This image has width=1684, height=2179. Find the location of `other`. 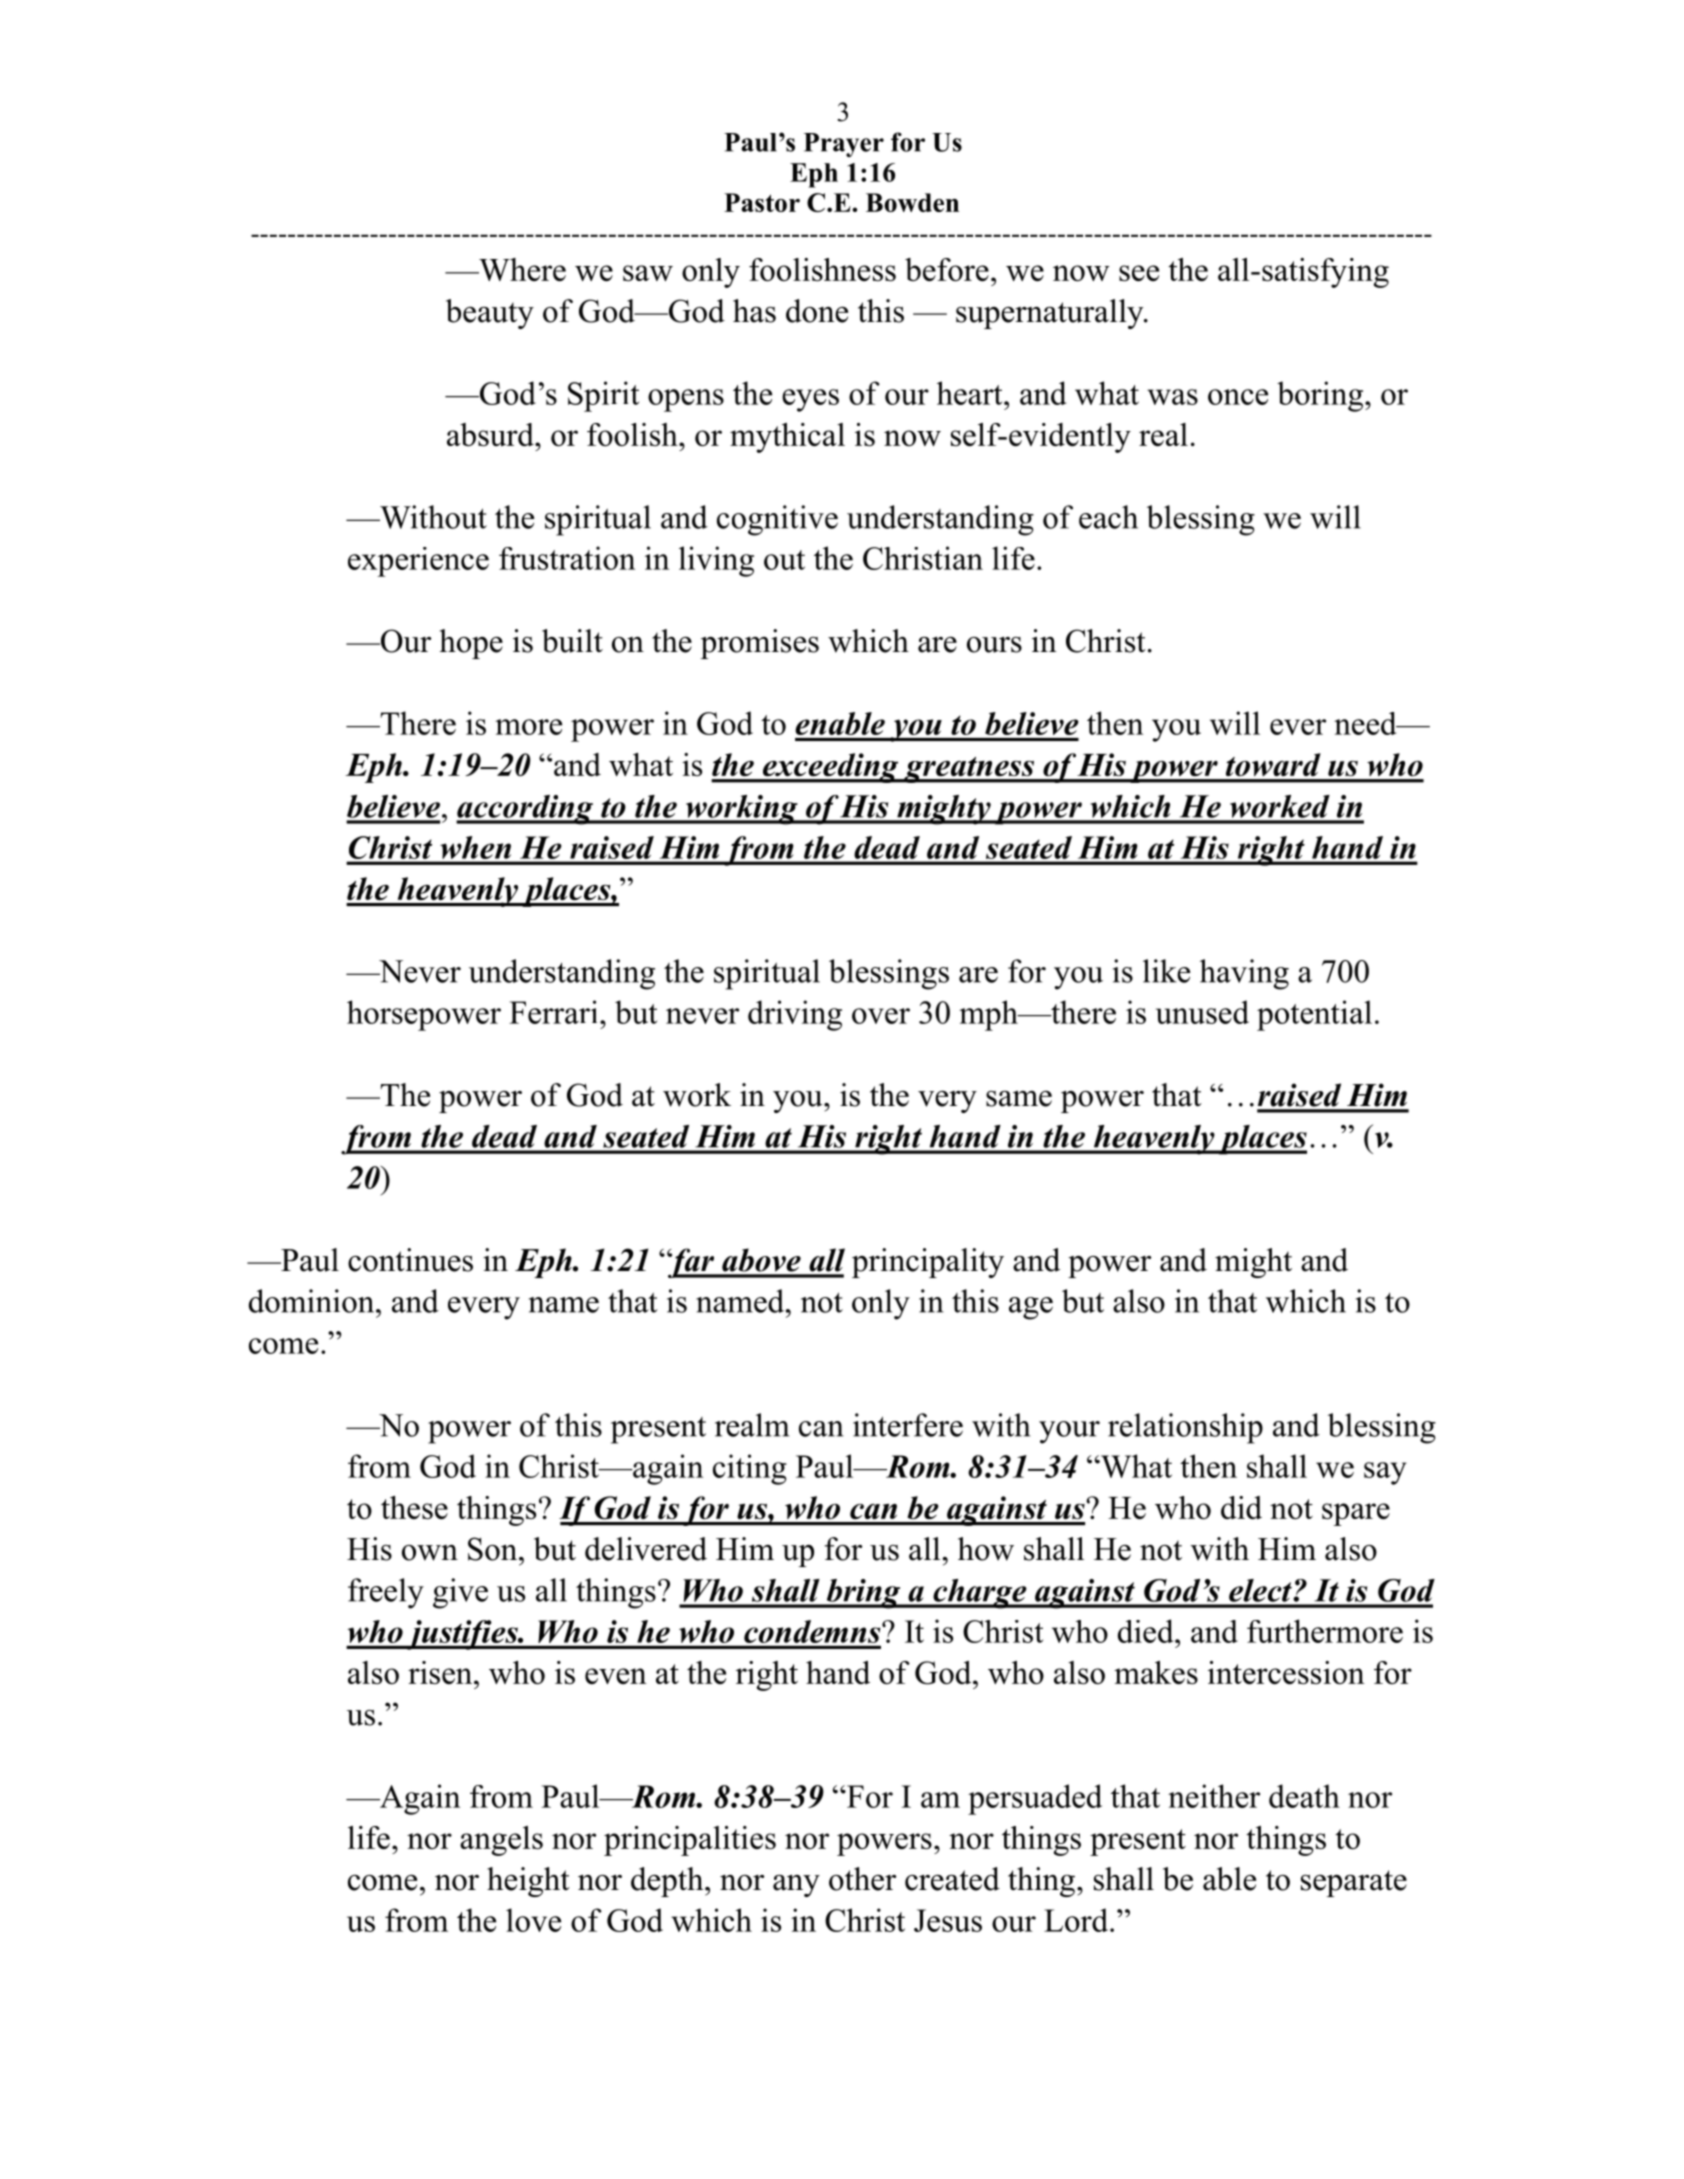

other is located at coordinates (862, 1879).
